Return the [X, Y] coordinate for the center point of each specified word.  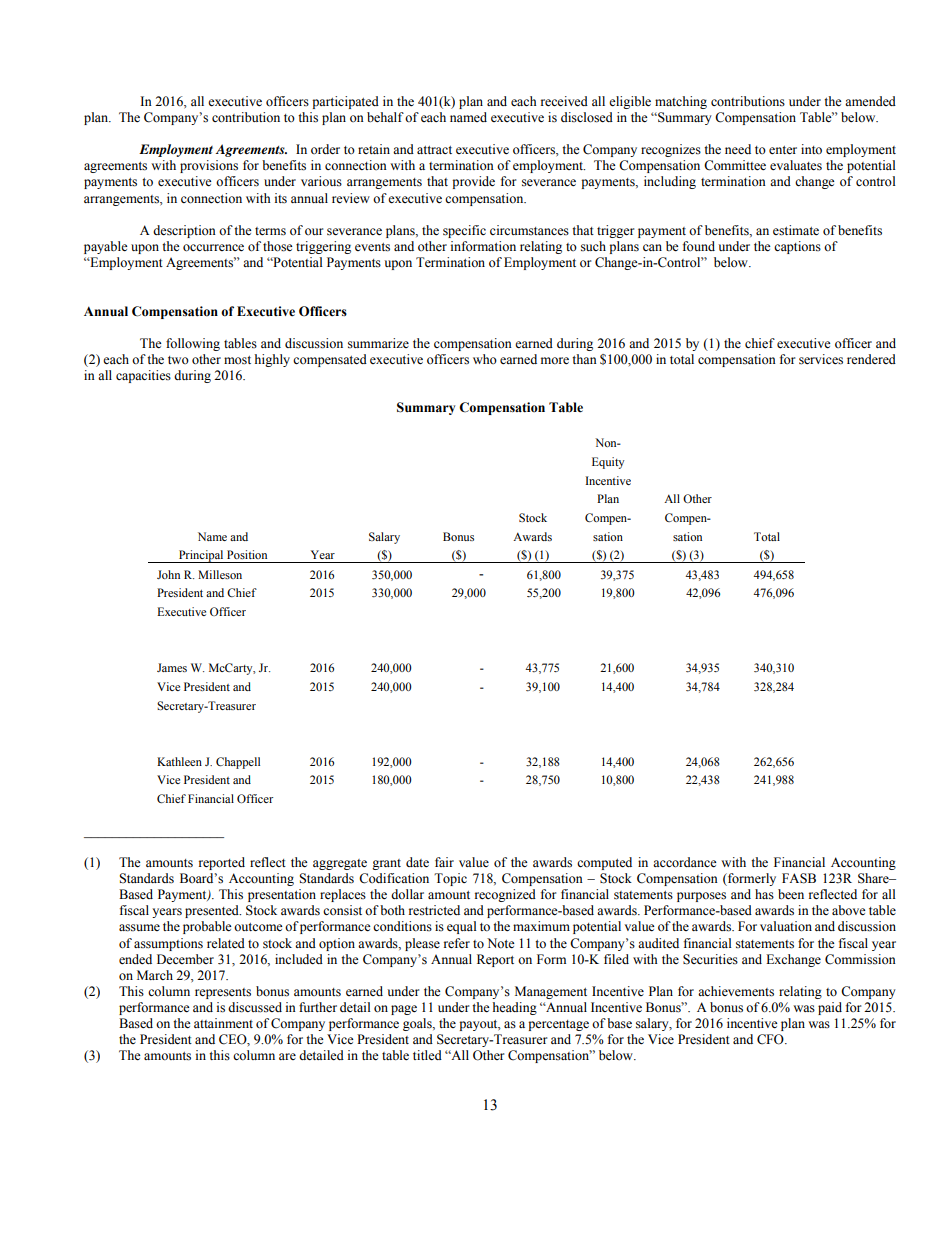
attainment [223, 1023]
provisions [209, 166]
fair [444, 862]
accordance [685, 862]
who [485, 359]
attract [434, 150]
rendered [871, 359]
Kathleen [179, 761]
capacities [143, 376]
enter [783, 150]
